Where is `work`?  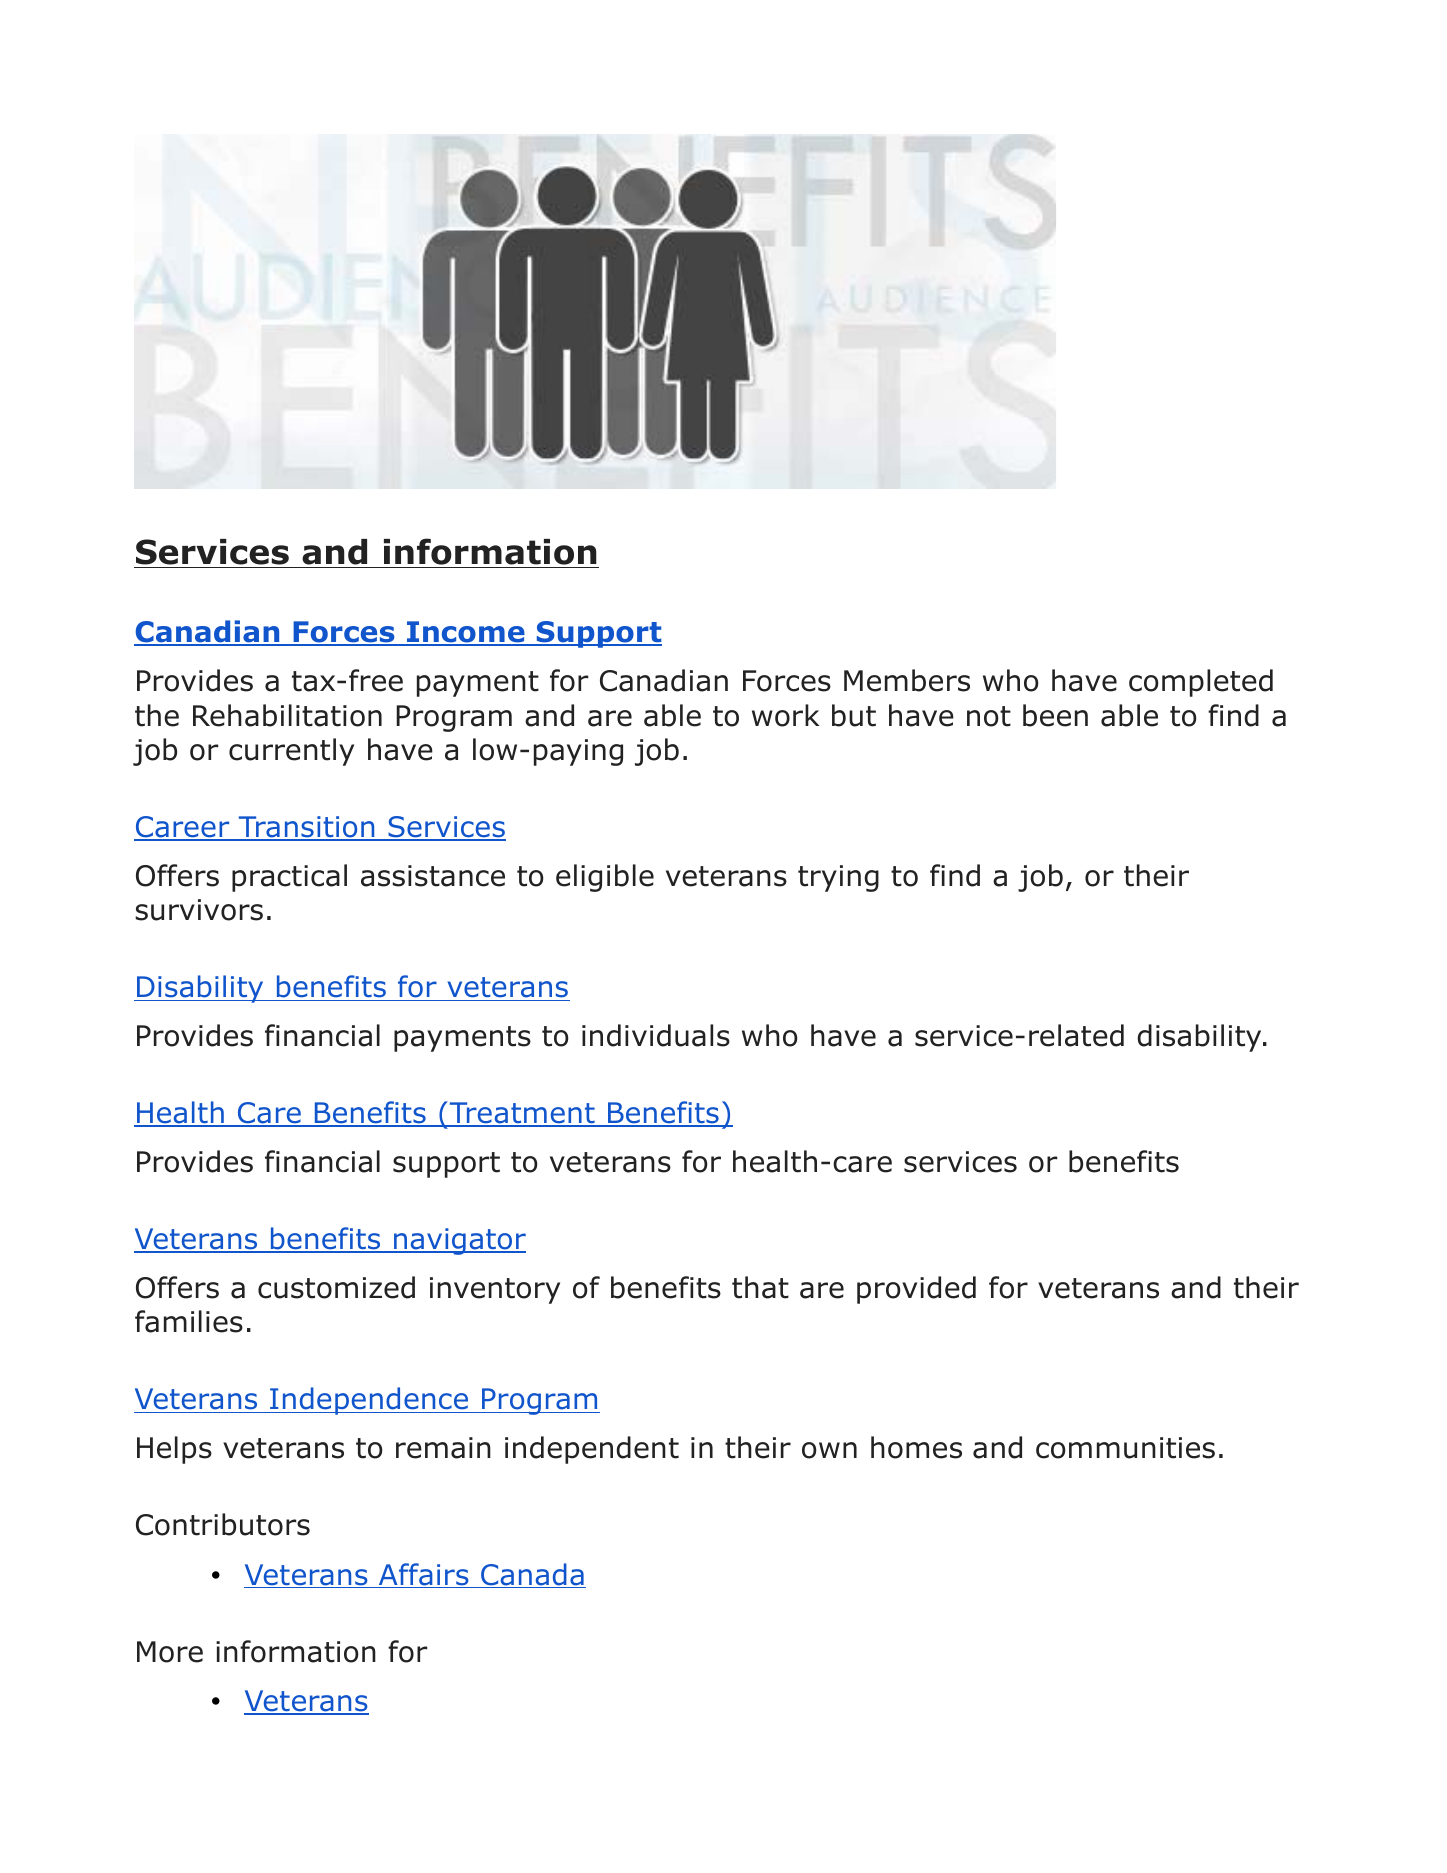
work is located at coordinates (785, 715).
